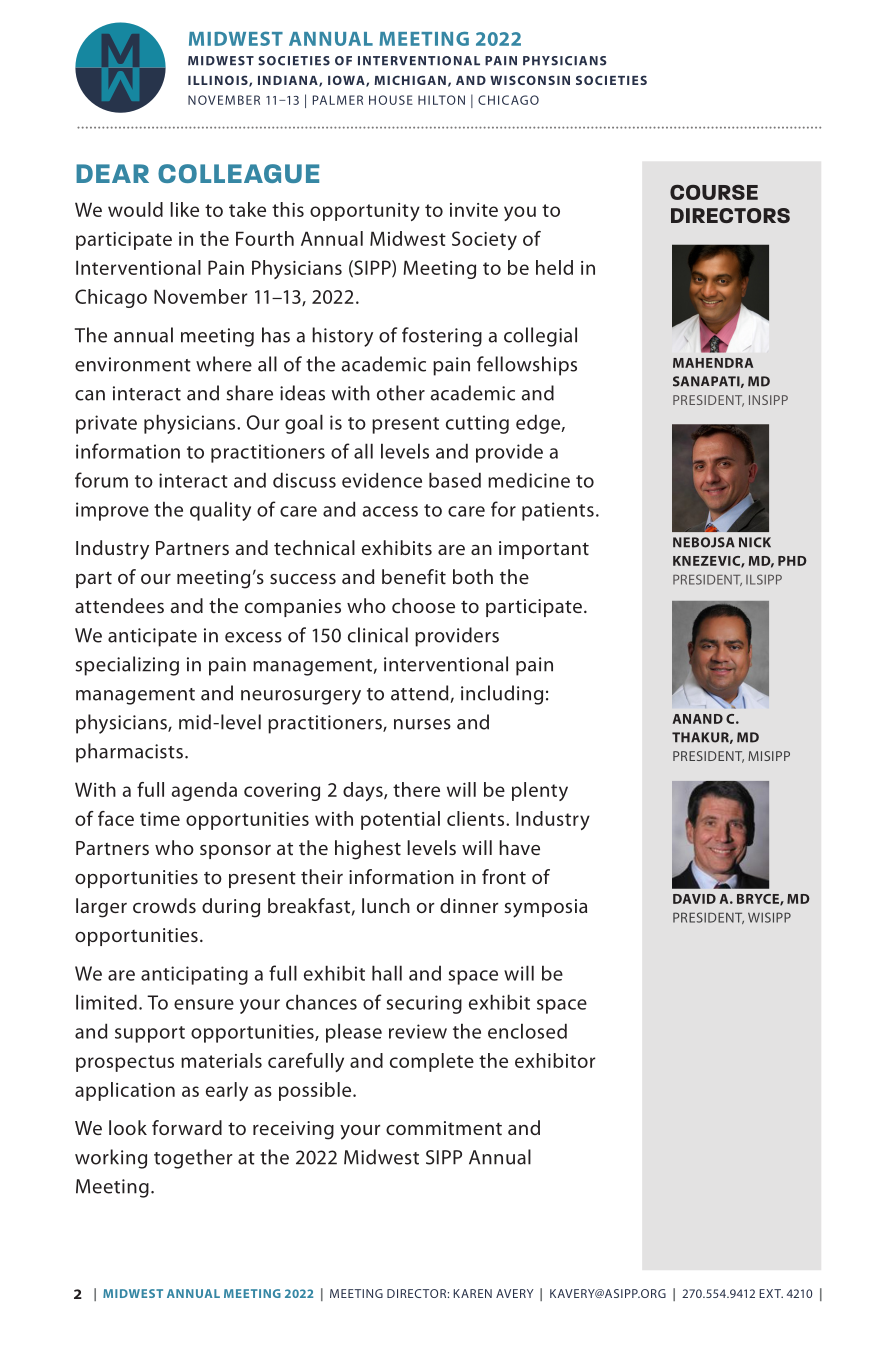 This screenshot has height=1345, width=896. I want to click on specializing, so click(127, 666).
